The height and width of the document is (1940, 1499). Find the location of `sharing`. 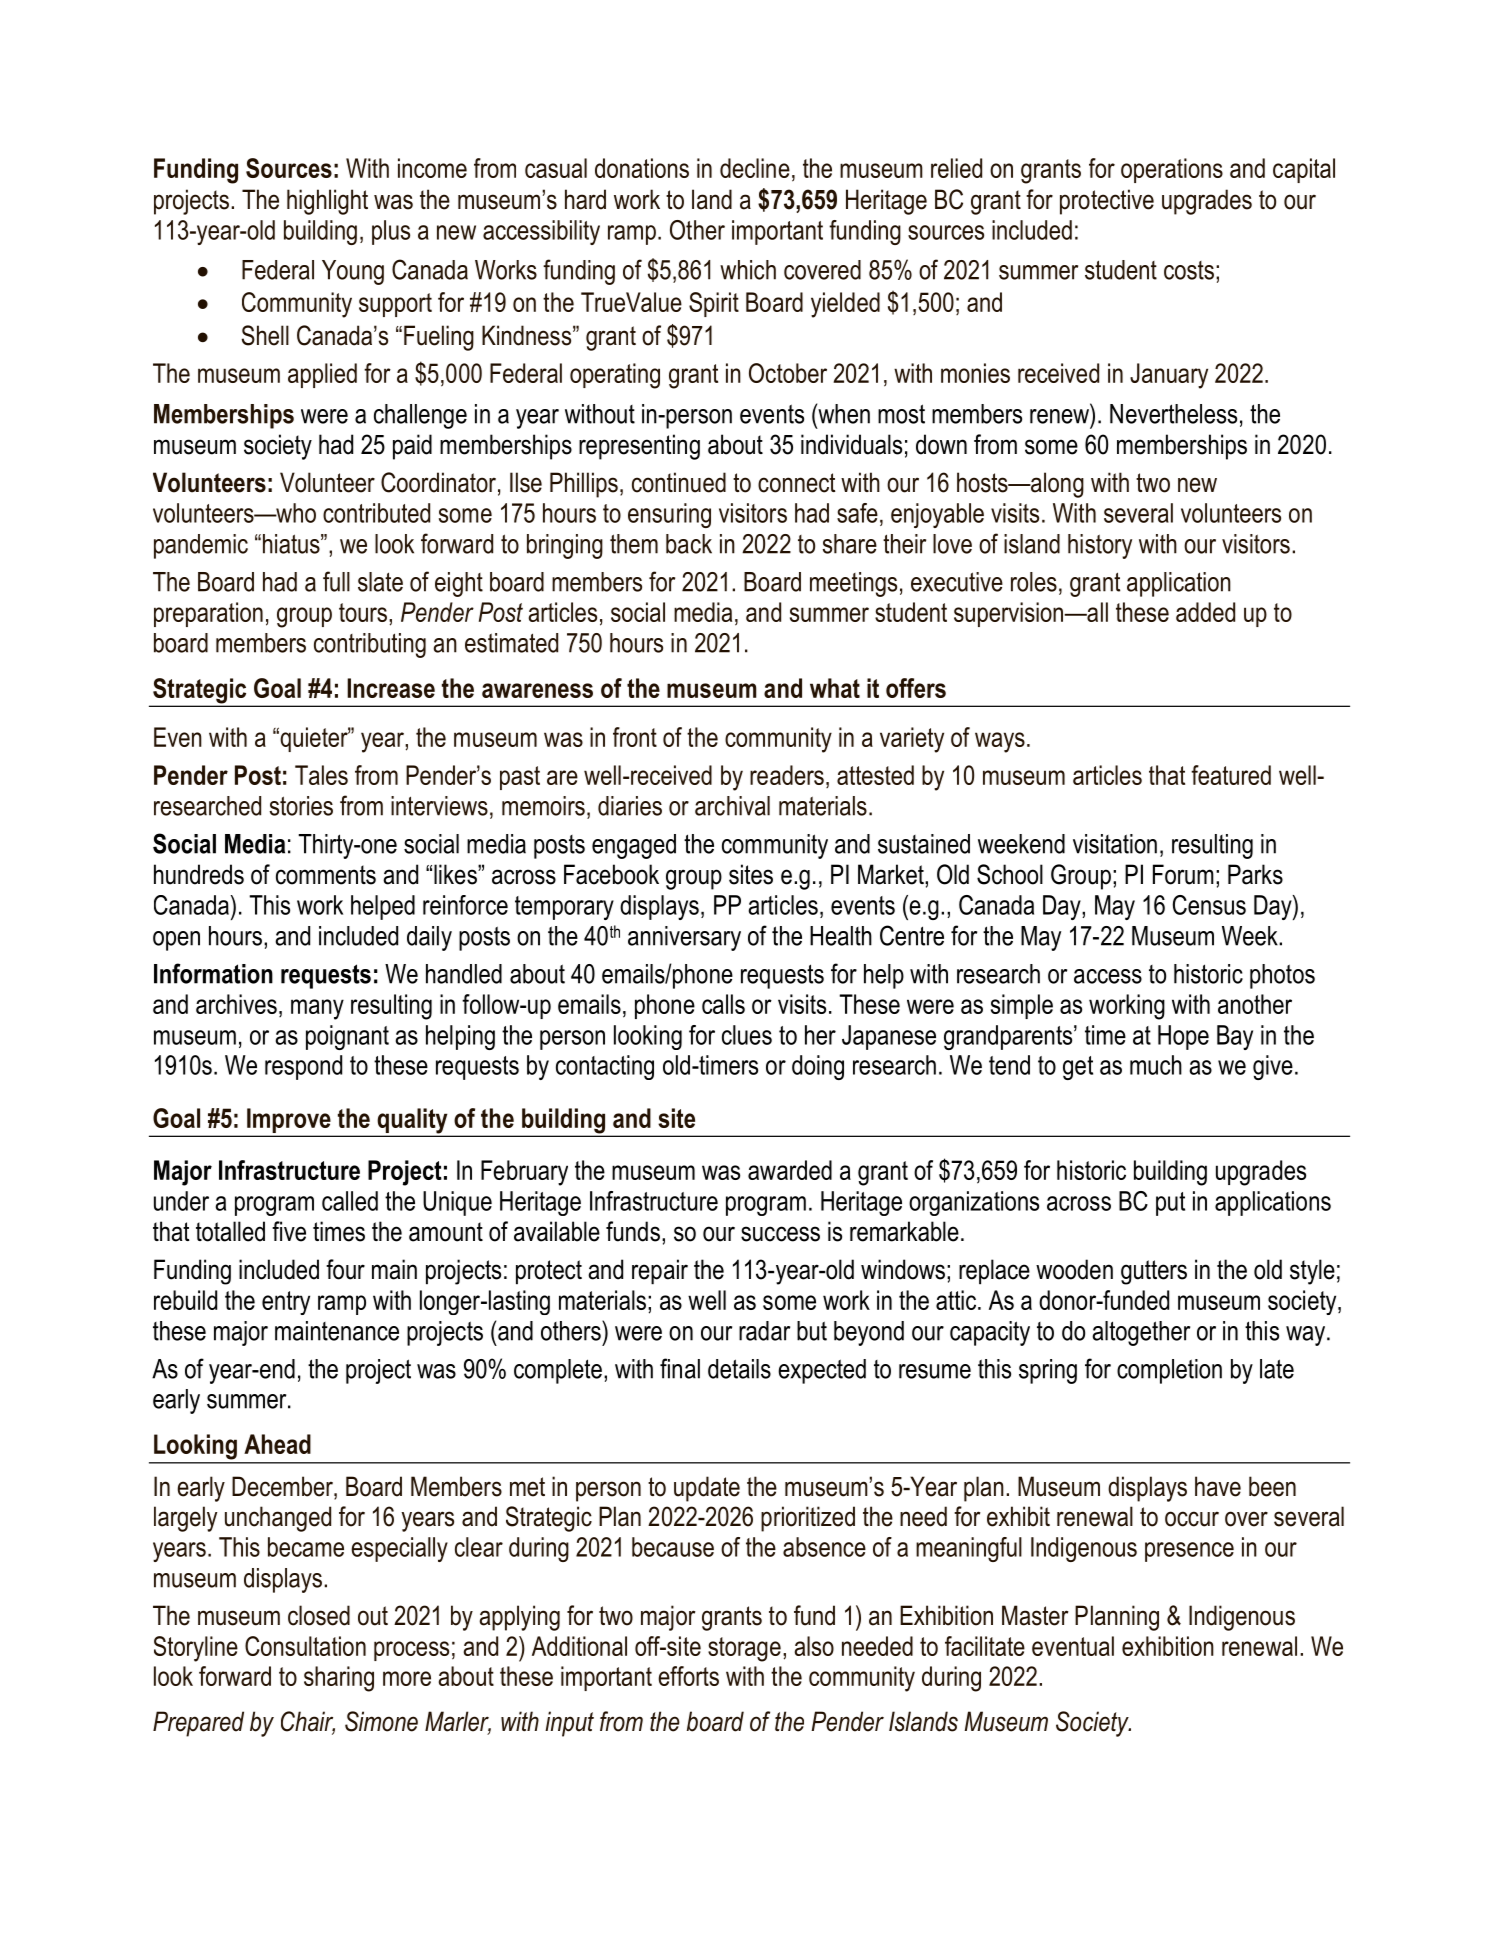

sharing is located at coordinates (339, 1679).
